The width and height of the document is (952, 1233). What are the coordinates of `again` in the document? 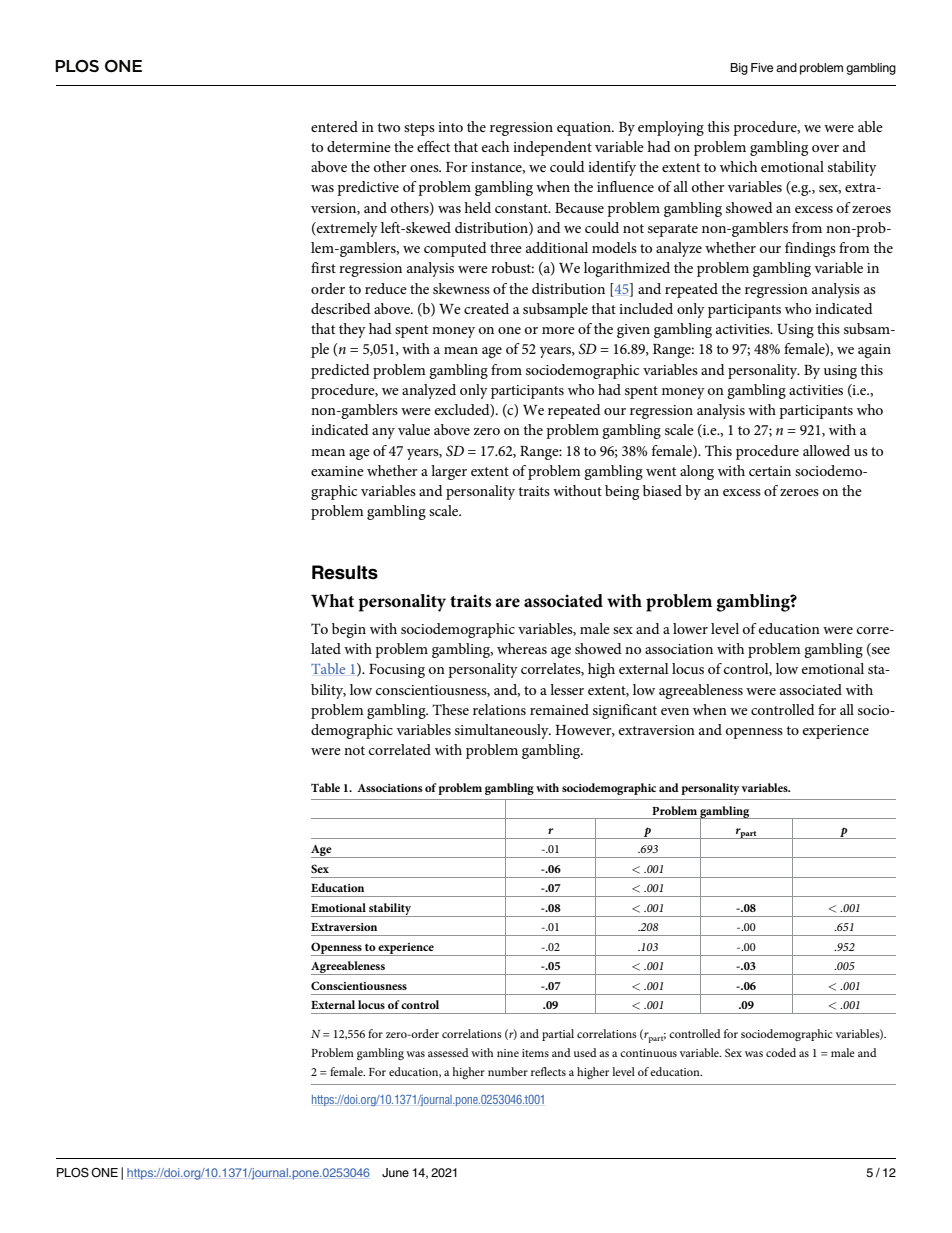 It's located at (874, 351).
